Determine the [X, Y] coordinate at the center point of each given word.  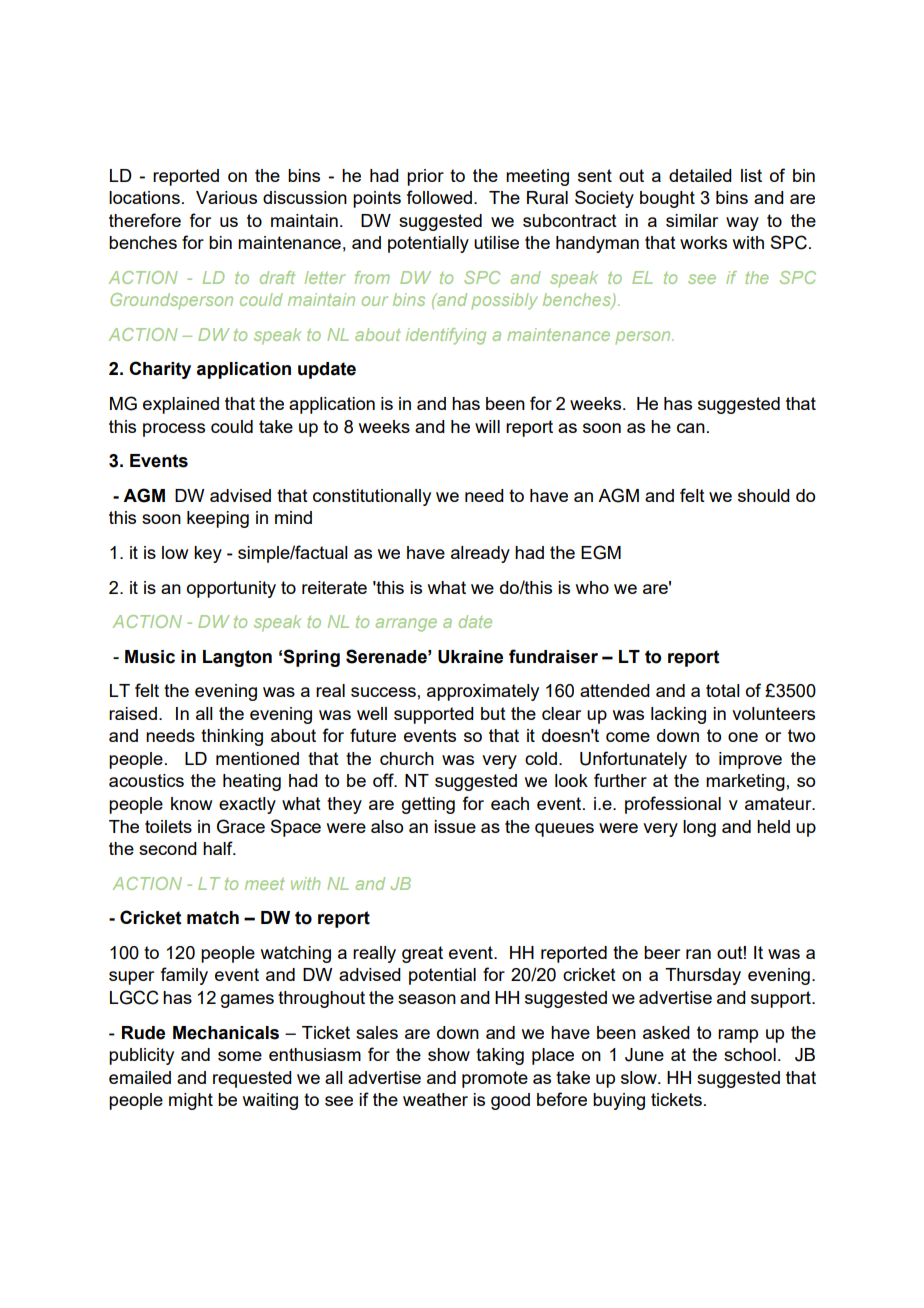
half [219, 848]
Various [226, 197]
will [487, 426]
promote [495, 1079]
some [240, 1056]
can [691, 428]
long [699, 828]
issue [455, 826]
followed [439, 197]
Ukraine [470, 657]
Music [150, 657]
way [742, 224]
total [723, 690]
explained [181, 405]
